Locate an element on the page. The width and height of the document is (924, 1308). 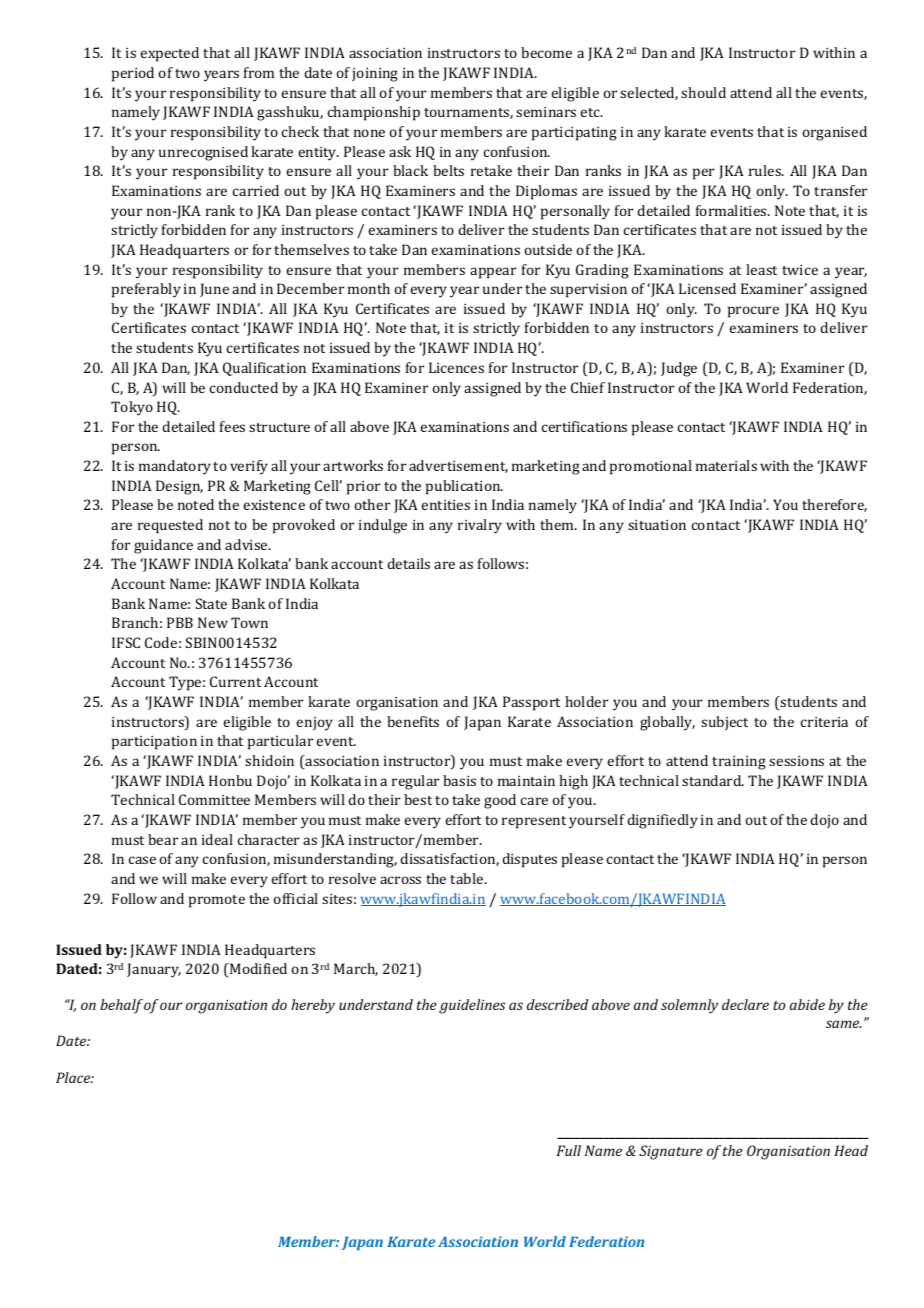
advertisement is located at coordinates (458, 466).
